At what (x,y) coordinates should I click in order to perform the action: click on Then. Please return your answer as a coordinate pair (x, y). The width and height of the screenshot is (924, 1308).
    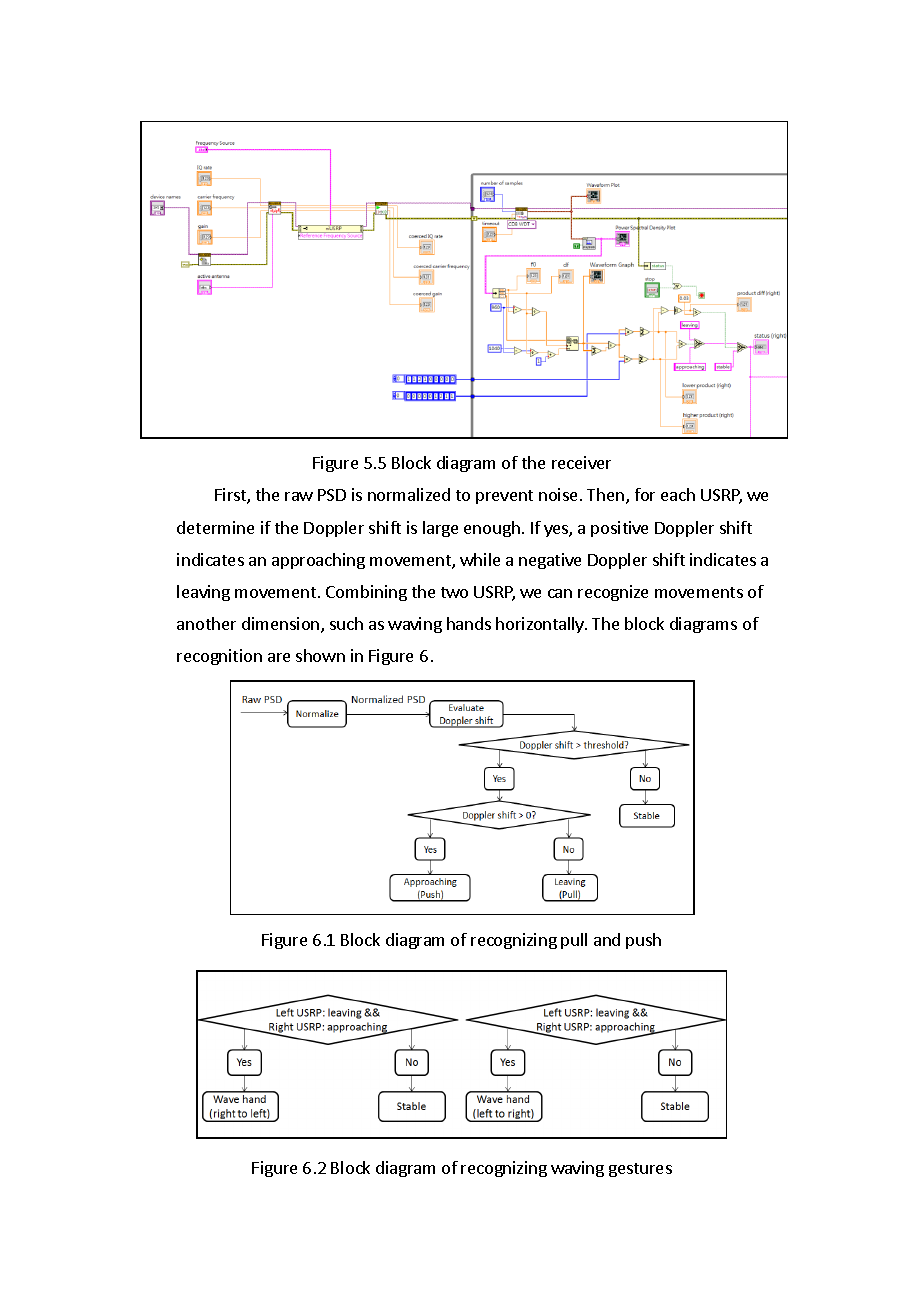
    Looking at the image, I should click on (607, 496).
